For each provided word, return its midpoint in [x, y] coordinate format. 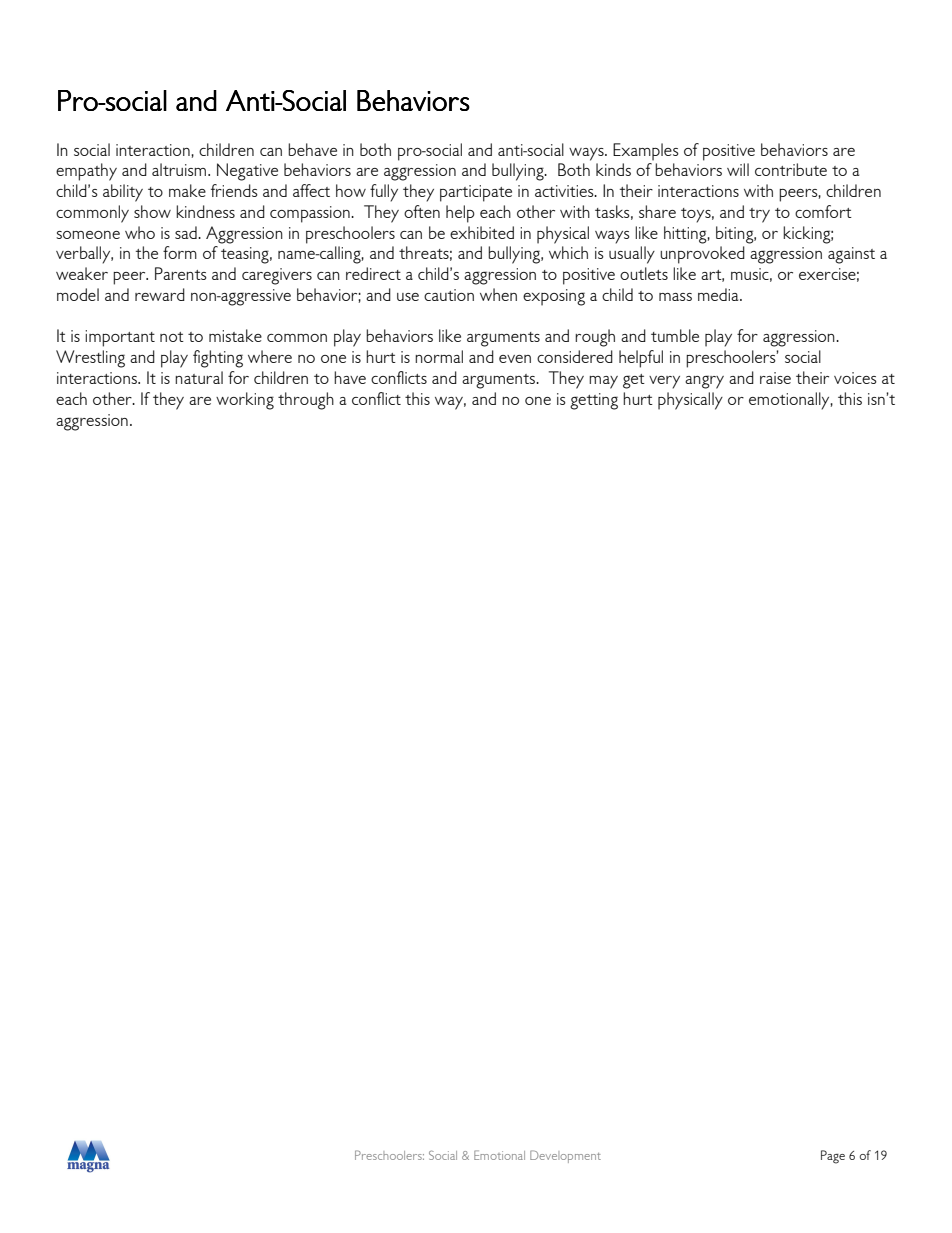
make [187, 190]
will [738, 169]
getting [594, 401]
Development [565, 1156]
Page [833, 1157]
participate [476, 193]
